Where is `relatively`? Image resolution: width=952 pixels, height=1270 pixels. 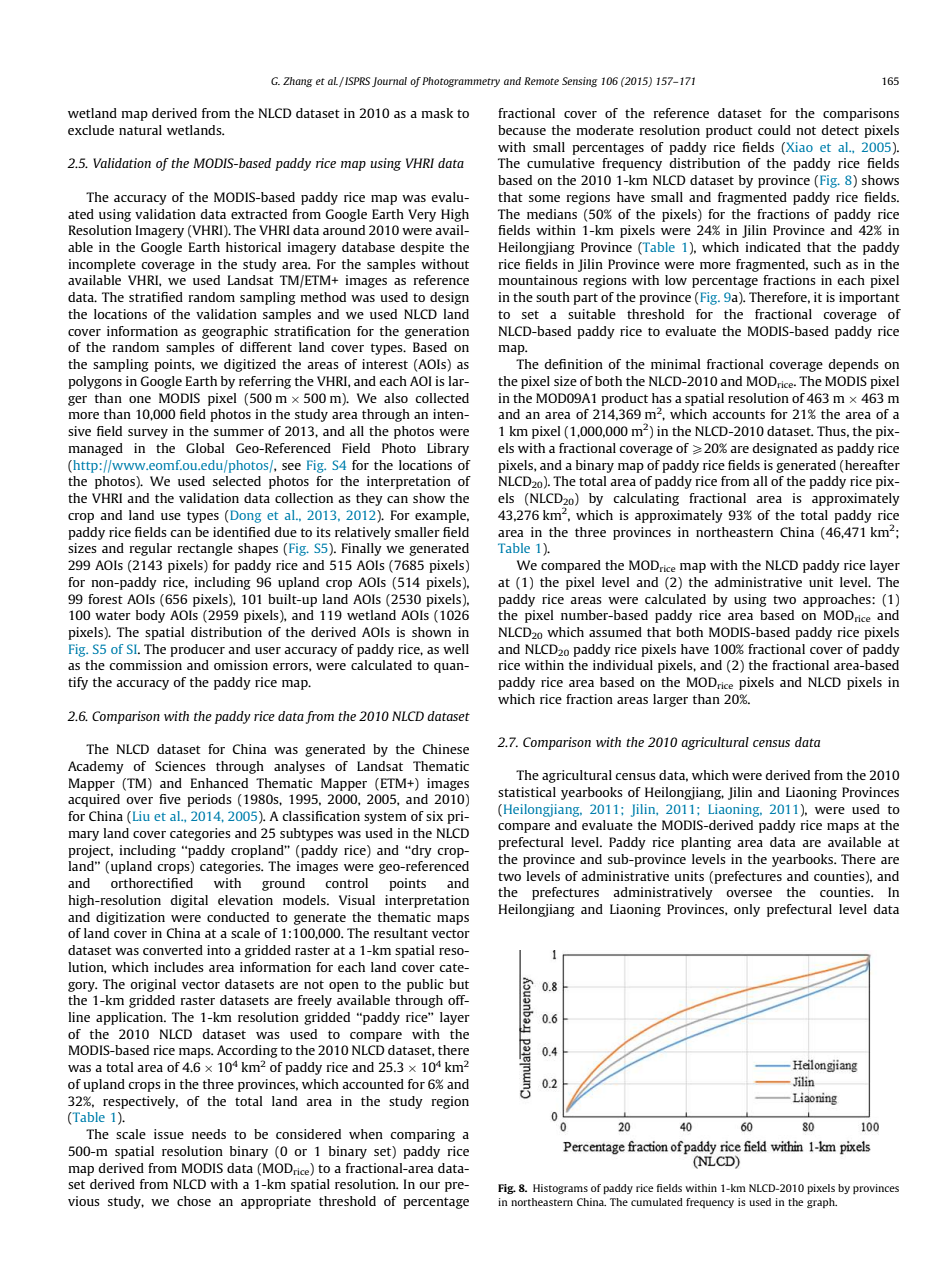 relatively is located at coordinates (363, 533).
